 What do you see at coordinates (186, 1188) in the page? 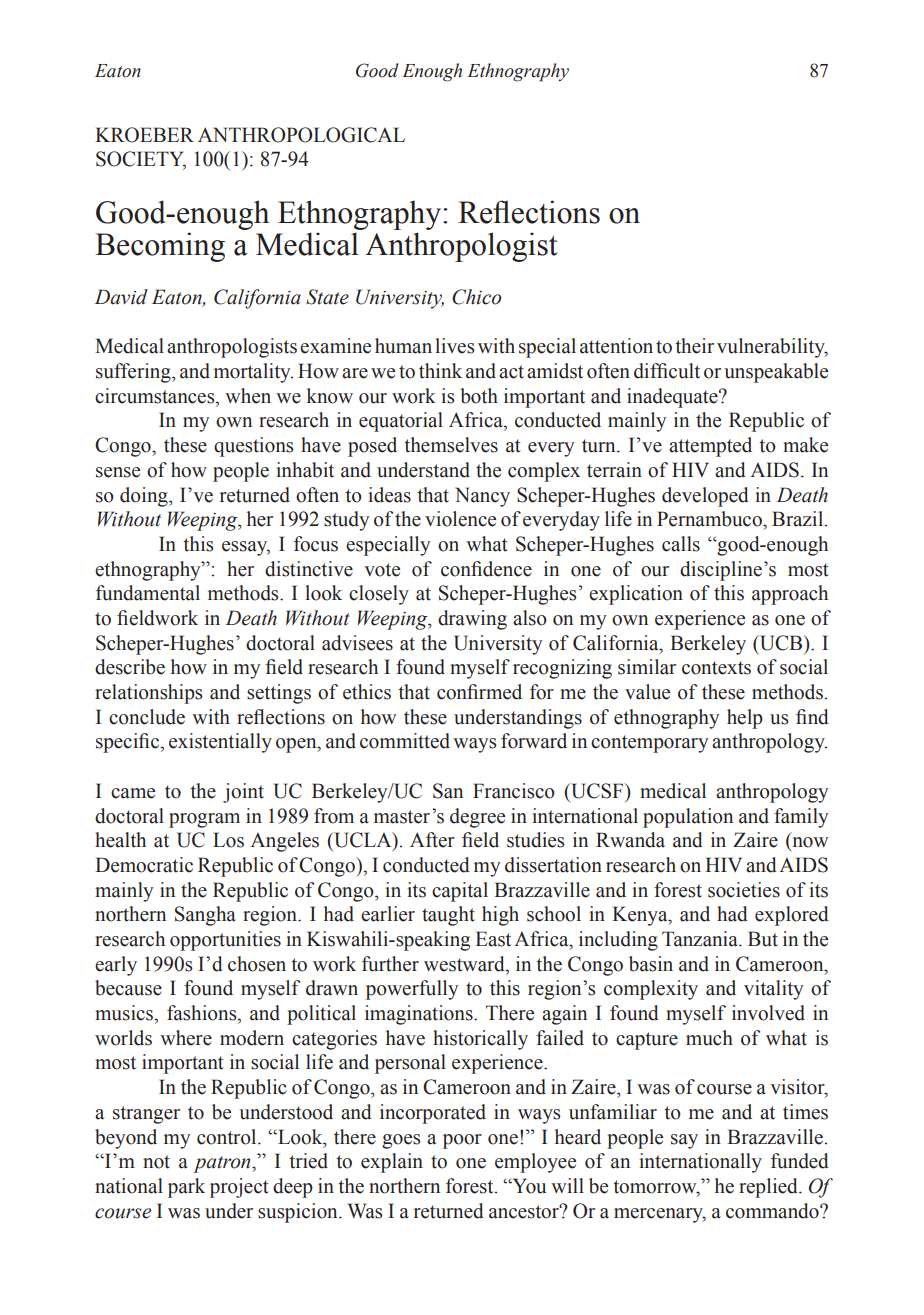
I see `park` at bounding box center [186, 1188].
